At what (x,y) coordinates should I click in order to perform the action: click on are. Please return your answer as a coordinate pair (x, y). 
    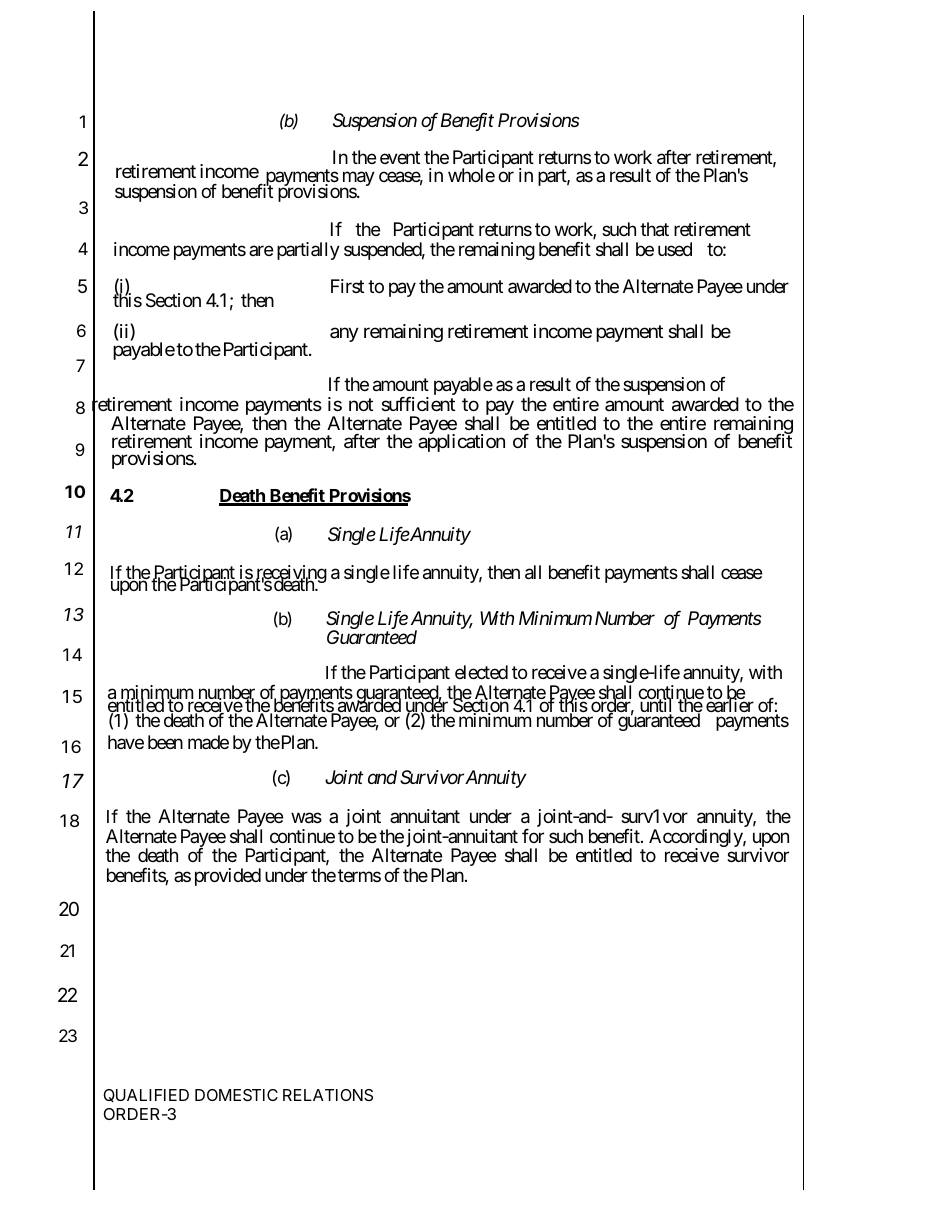
    Looking at the image, I should click on (261, 250).
